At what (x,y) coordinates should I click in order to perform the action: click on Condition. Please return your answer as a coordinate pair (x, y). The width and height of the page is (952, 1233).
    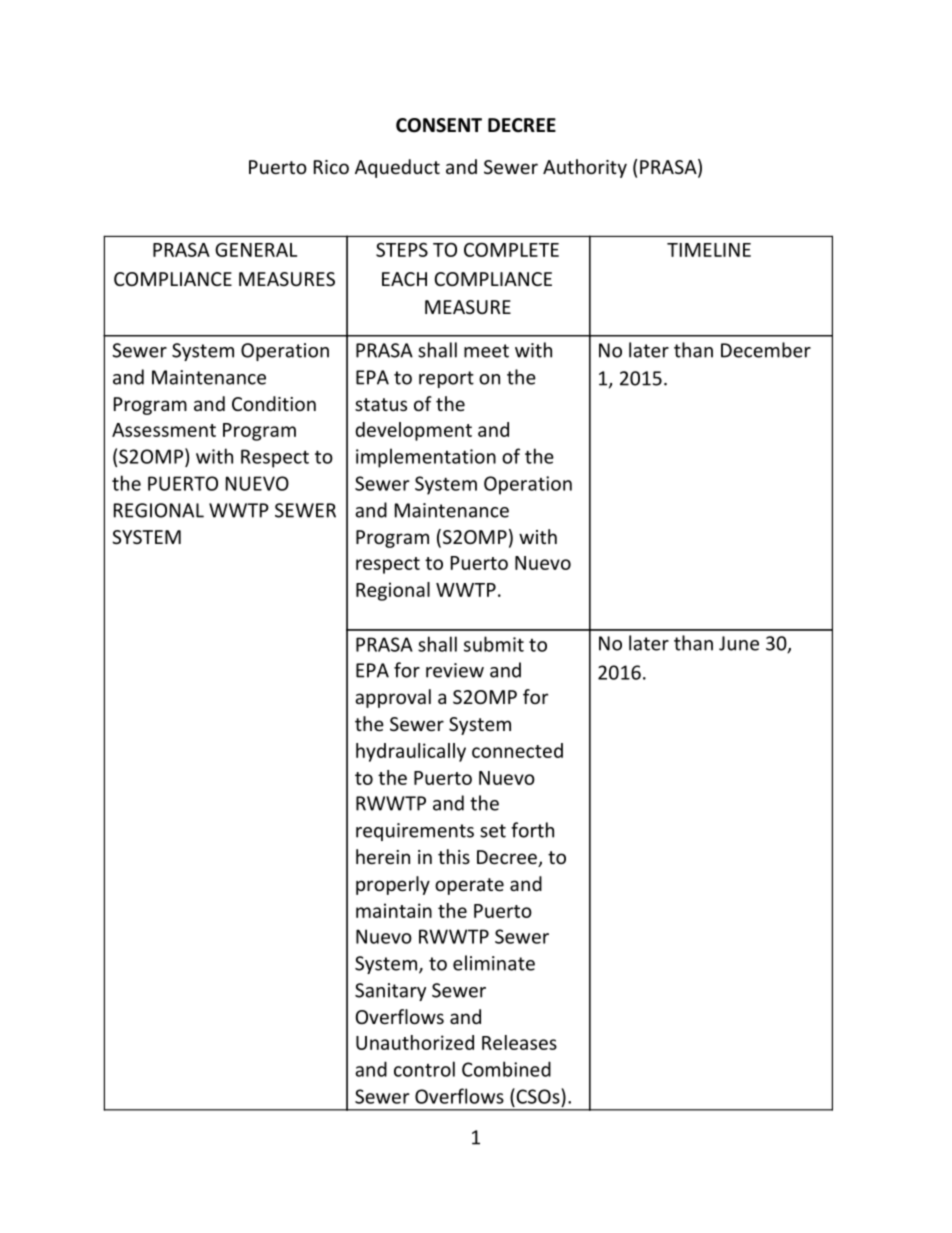
    Looking at the image, I should click on (274, 403).
